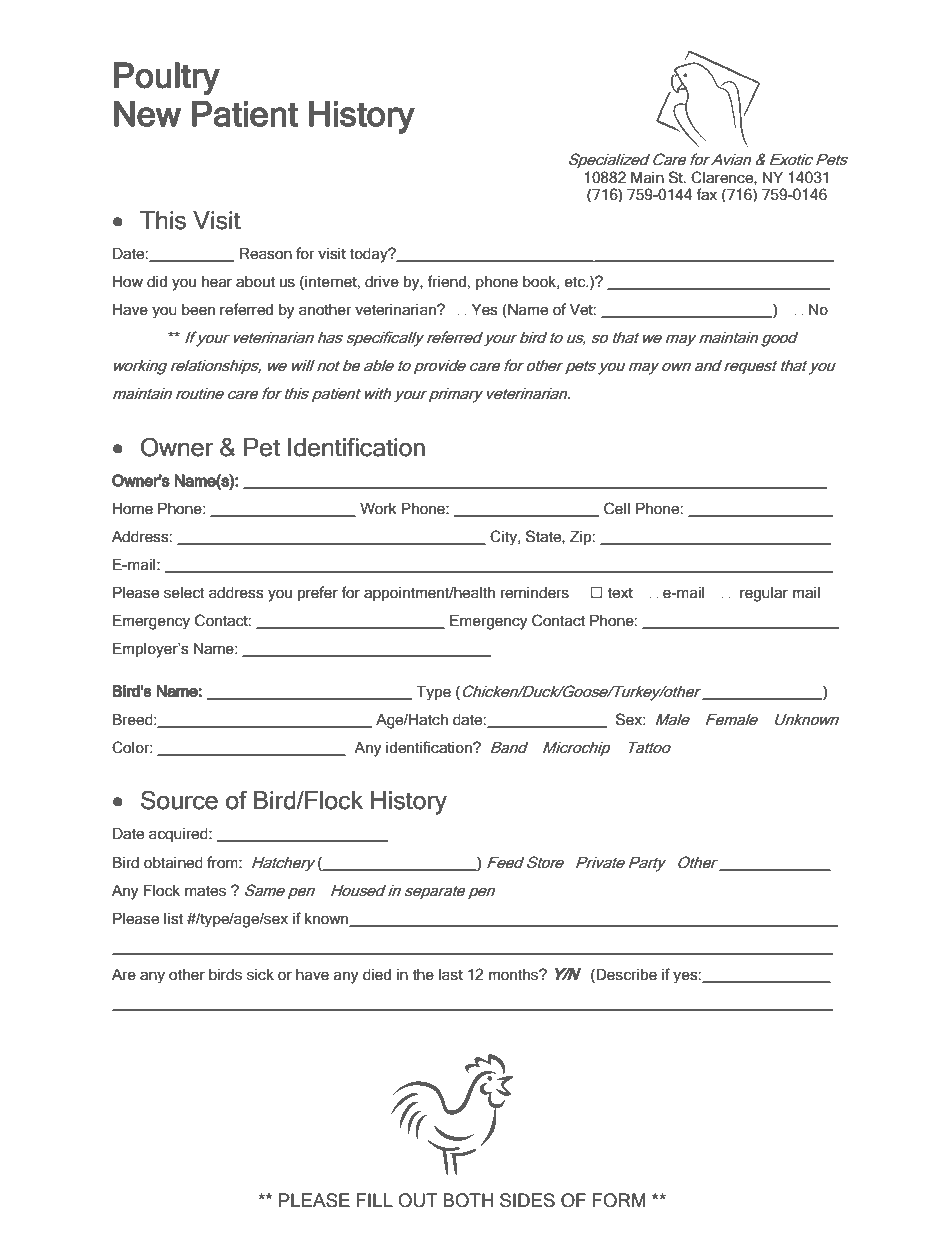 The width and height of the screenshot is (952, 1233). I want to click on FILL, so click(375, 1200).
